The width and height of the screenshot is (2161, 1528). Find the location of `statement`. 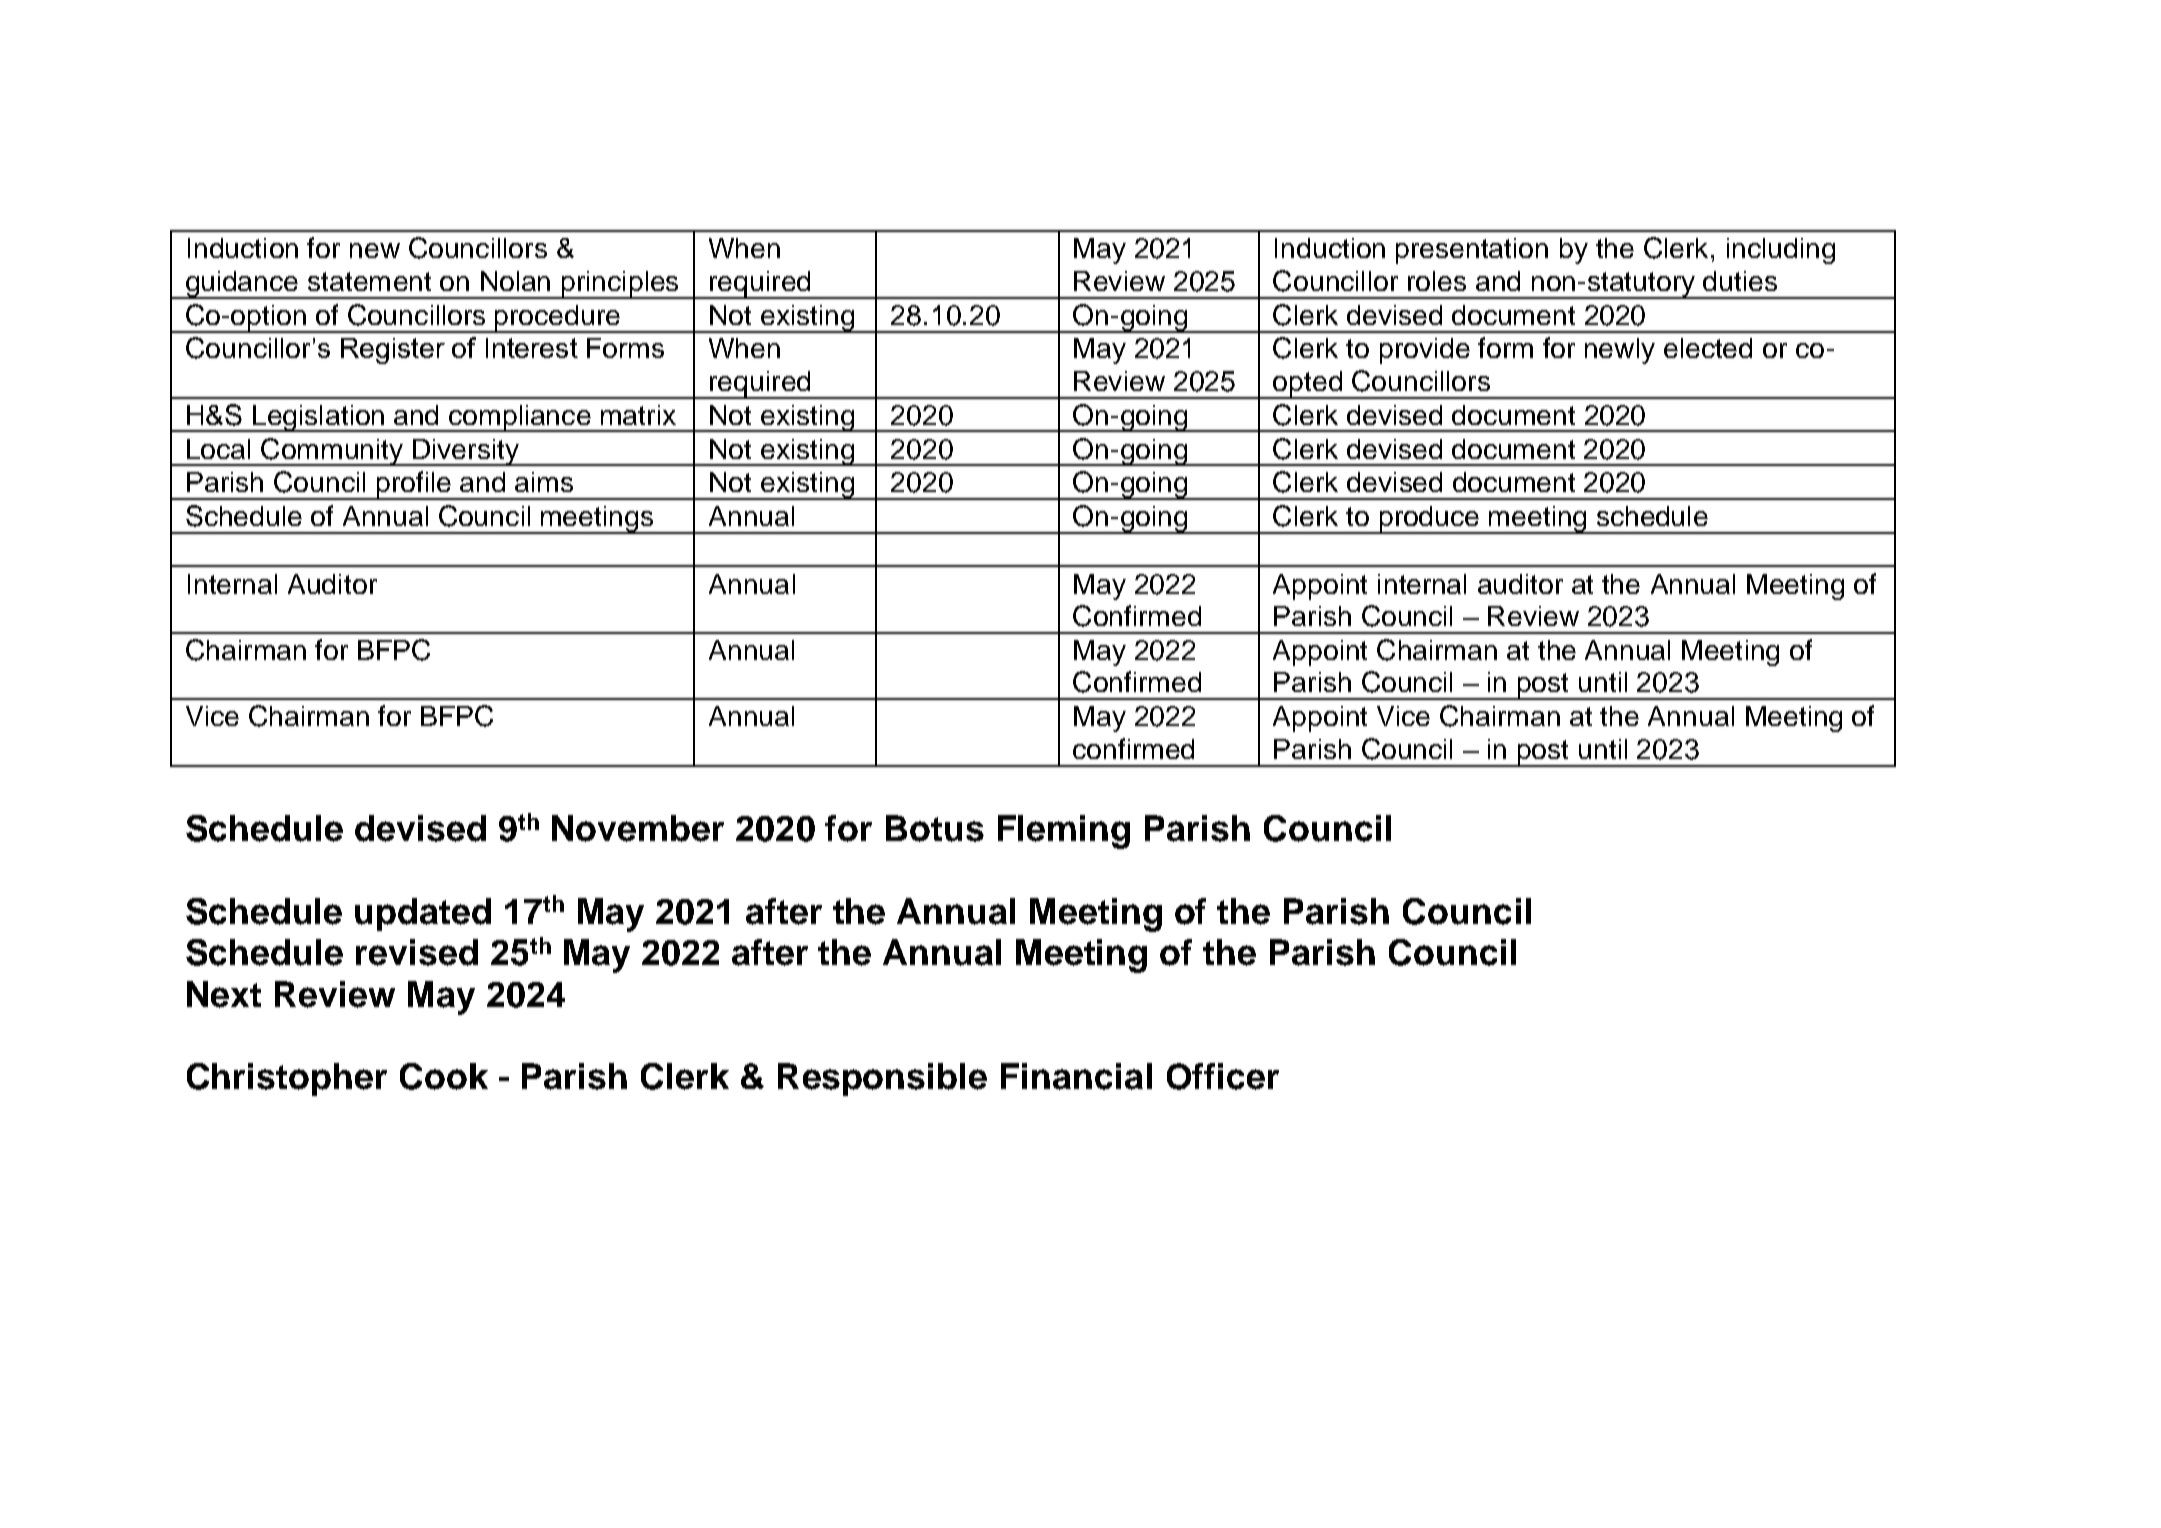

statement is located at coordinates (369, 281).
